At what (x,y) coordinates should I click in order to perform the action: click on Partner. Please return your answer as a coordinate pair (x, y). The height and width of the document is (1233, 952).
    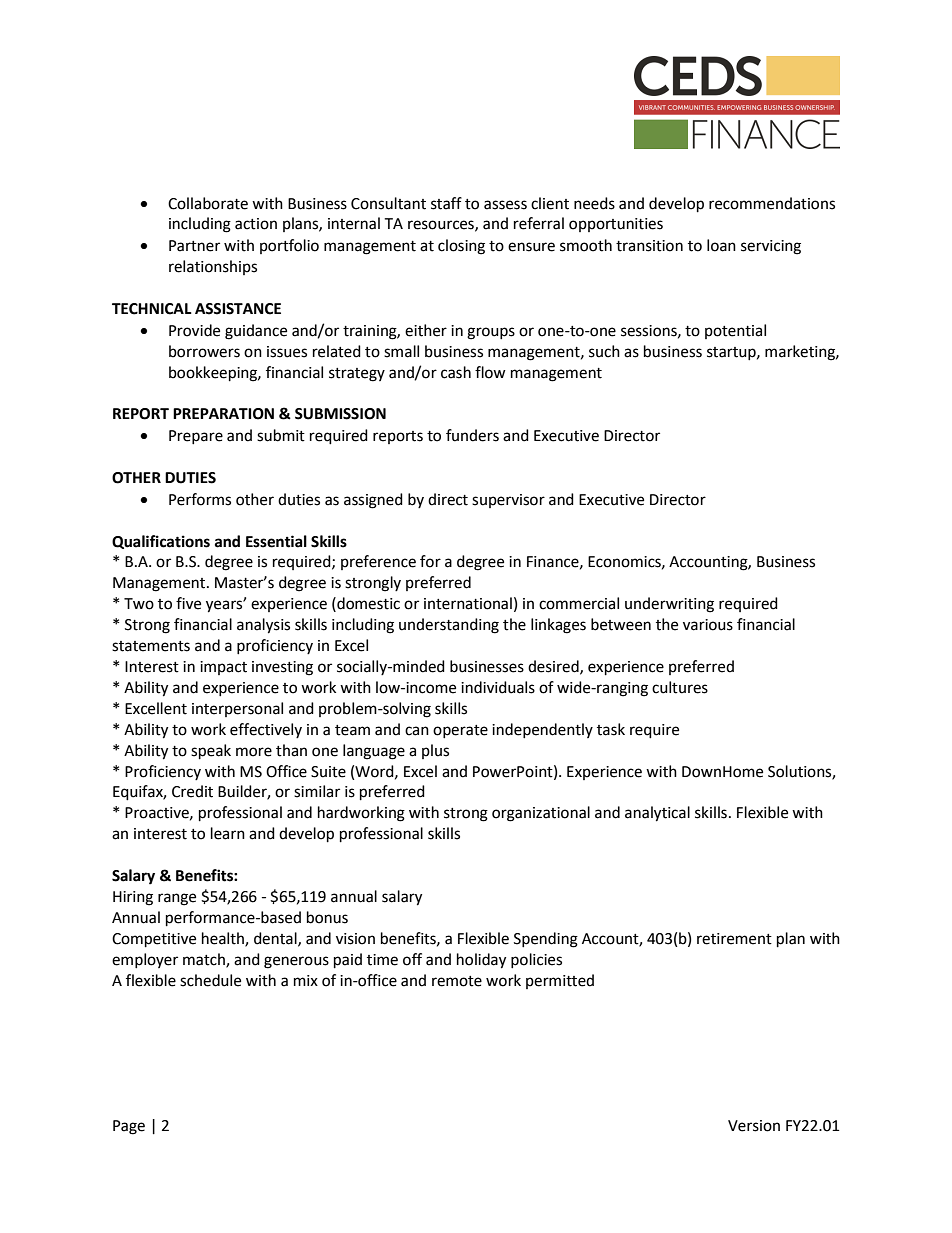
    Looking at the image, I should click on (194, 246).
